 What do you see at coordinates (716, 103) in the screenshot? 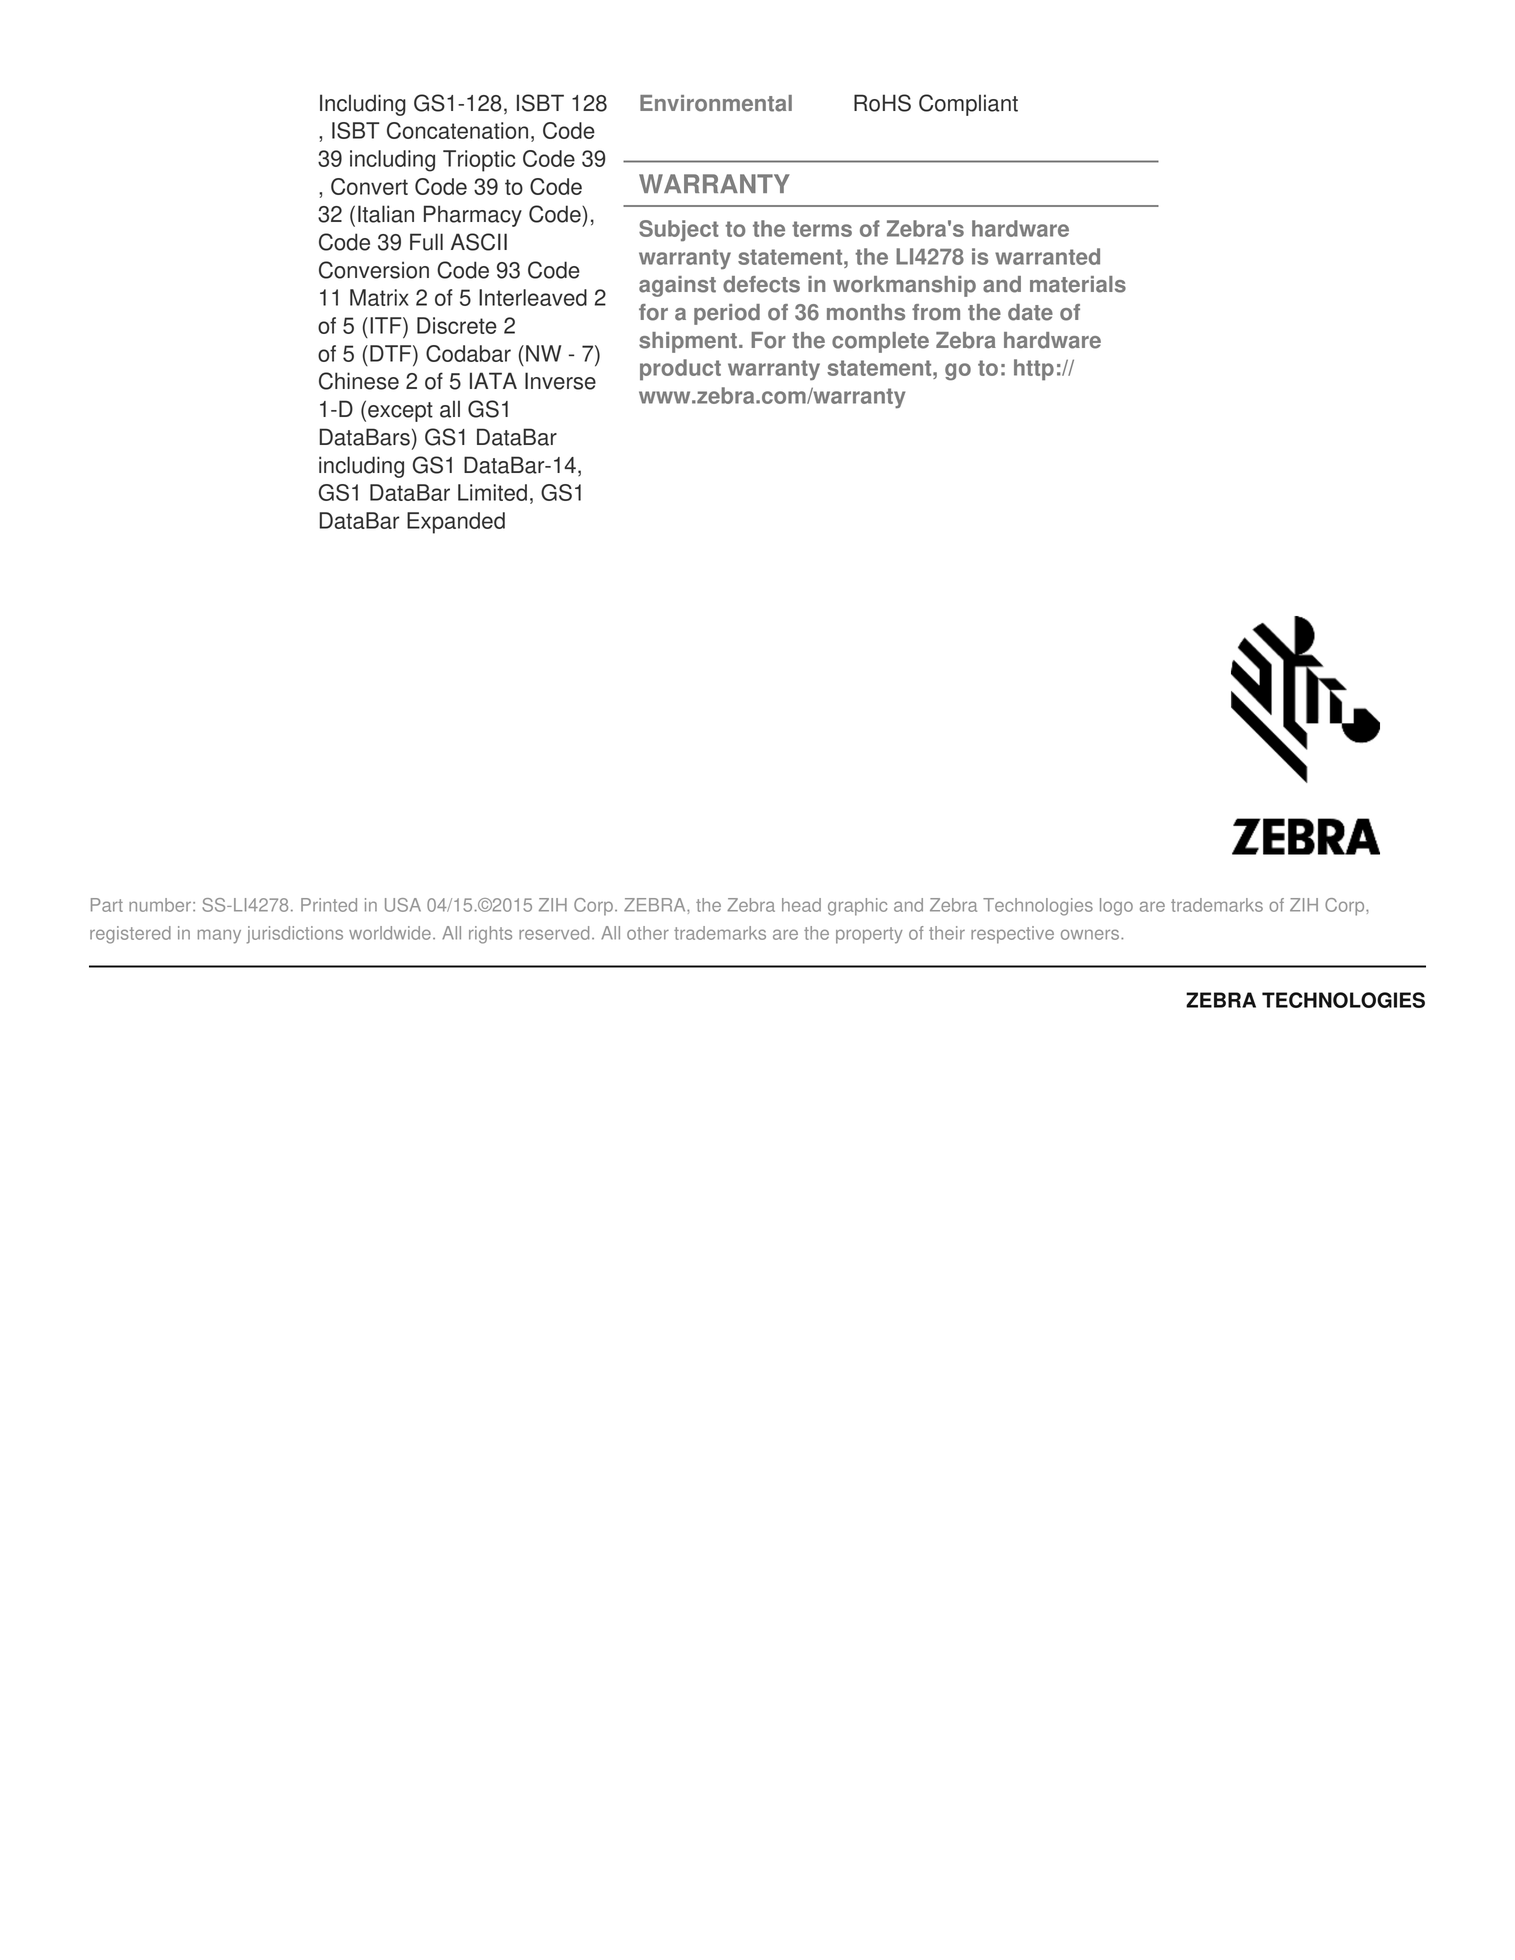
I see `Environmental` at bounding box center [716, 103].
